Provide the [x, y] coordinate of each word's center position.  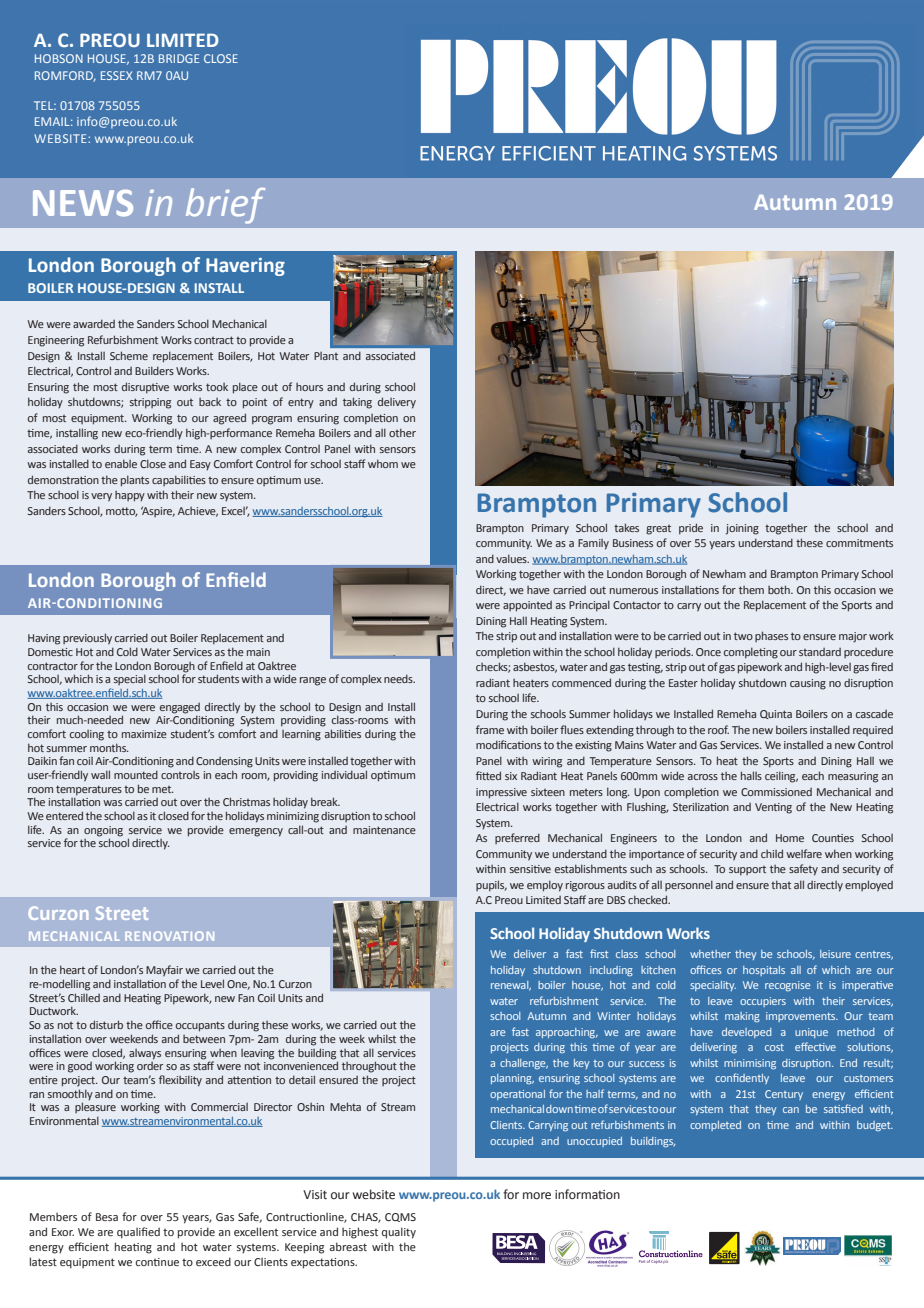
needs [399, 678]
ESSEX [117, 75]
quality [399, 1233]
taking [357, 403]
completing [751, 653]
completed [715, 1126]
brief [225, 206]
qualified [138, 1233]
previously [87, 639]
